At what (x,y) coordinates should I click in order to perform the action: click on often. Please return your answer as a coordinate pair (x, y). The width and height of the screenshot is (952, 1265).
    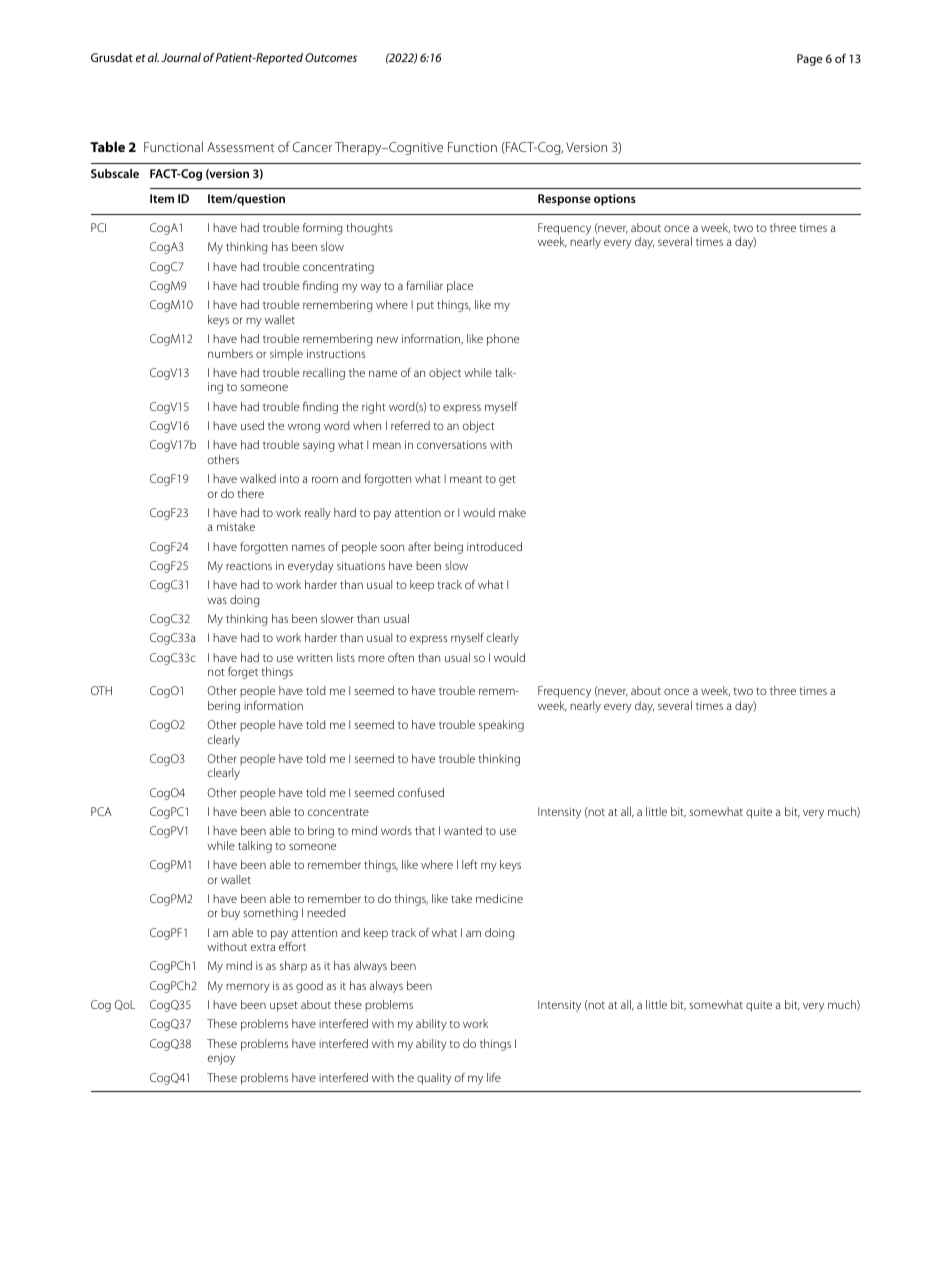
    Looking at the image, I should click on (401, 657).
